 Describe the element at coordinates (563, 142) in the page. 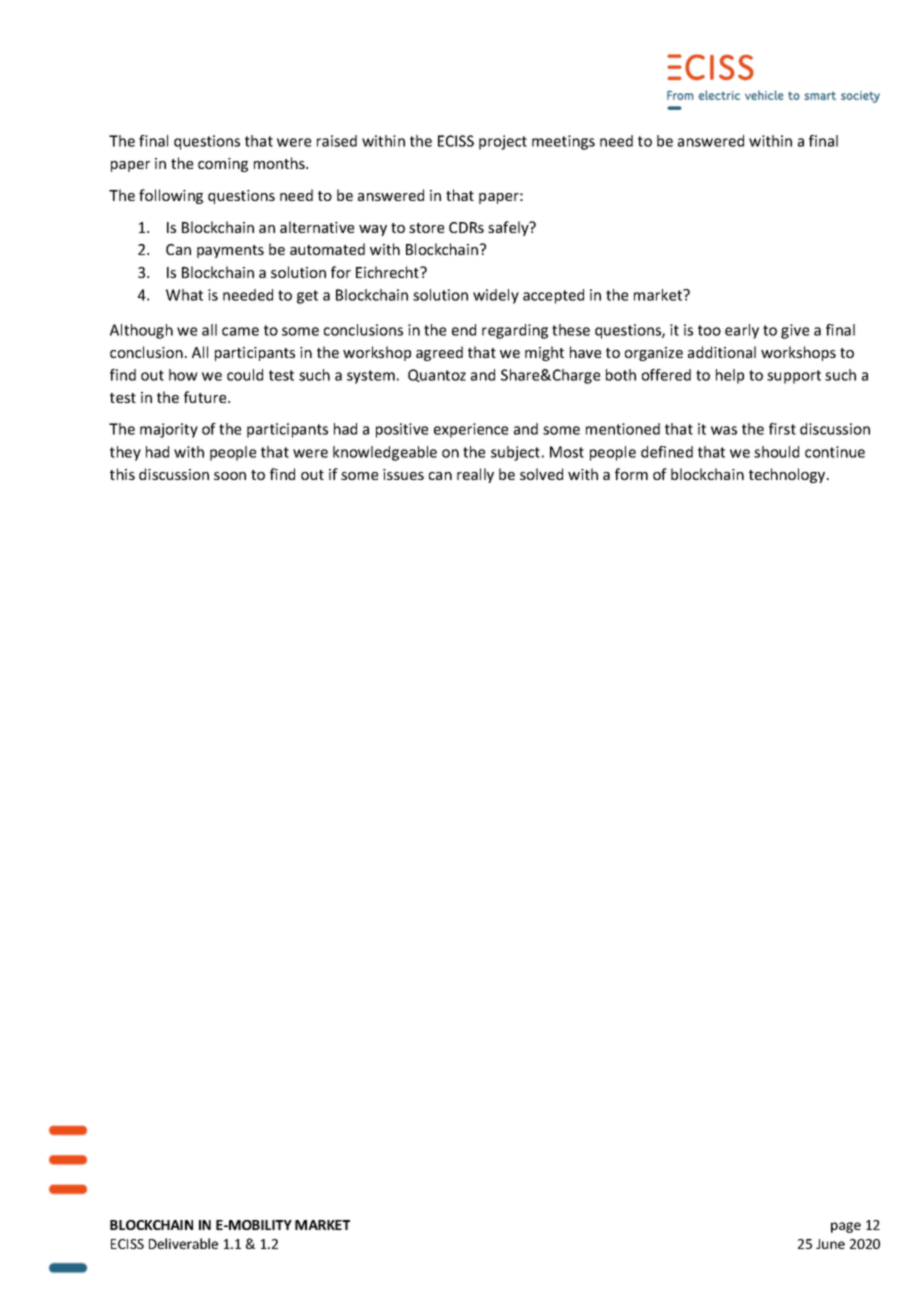

I see `meetings` at that location.
